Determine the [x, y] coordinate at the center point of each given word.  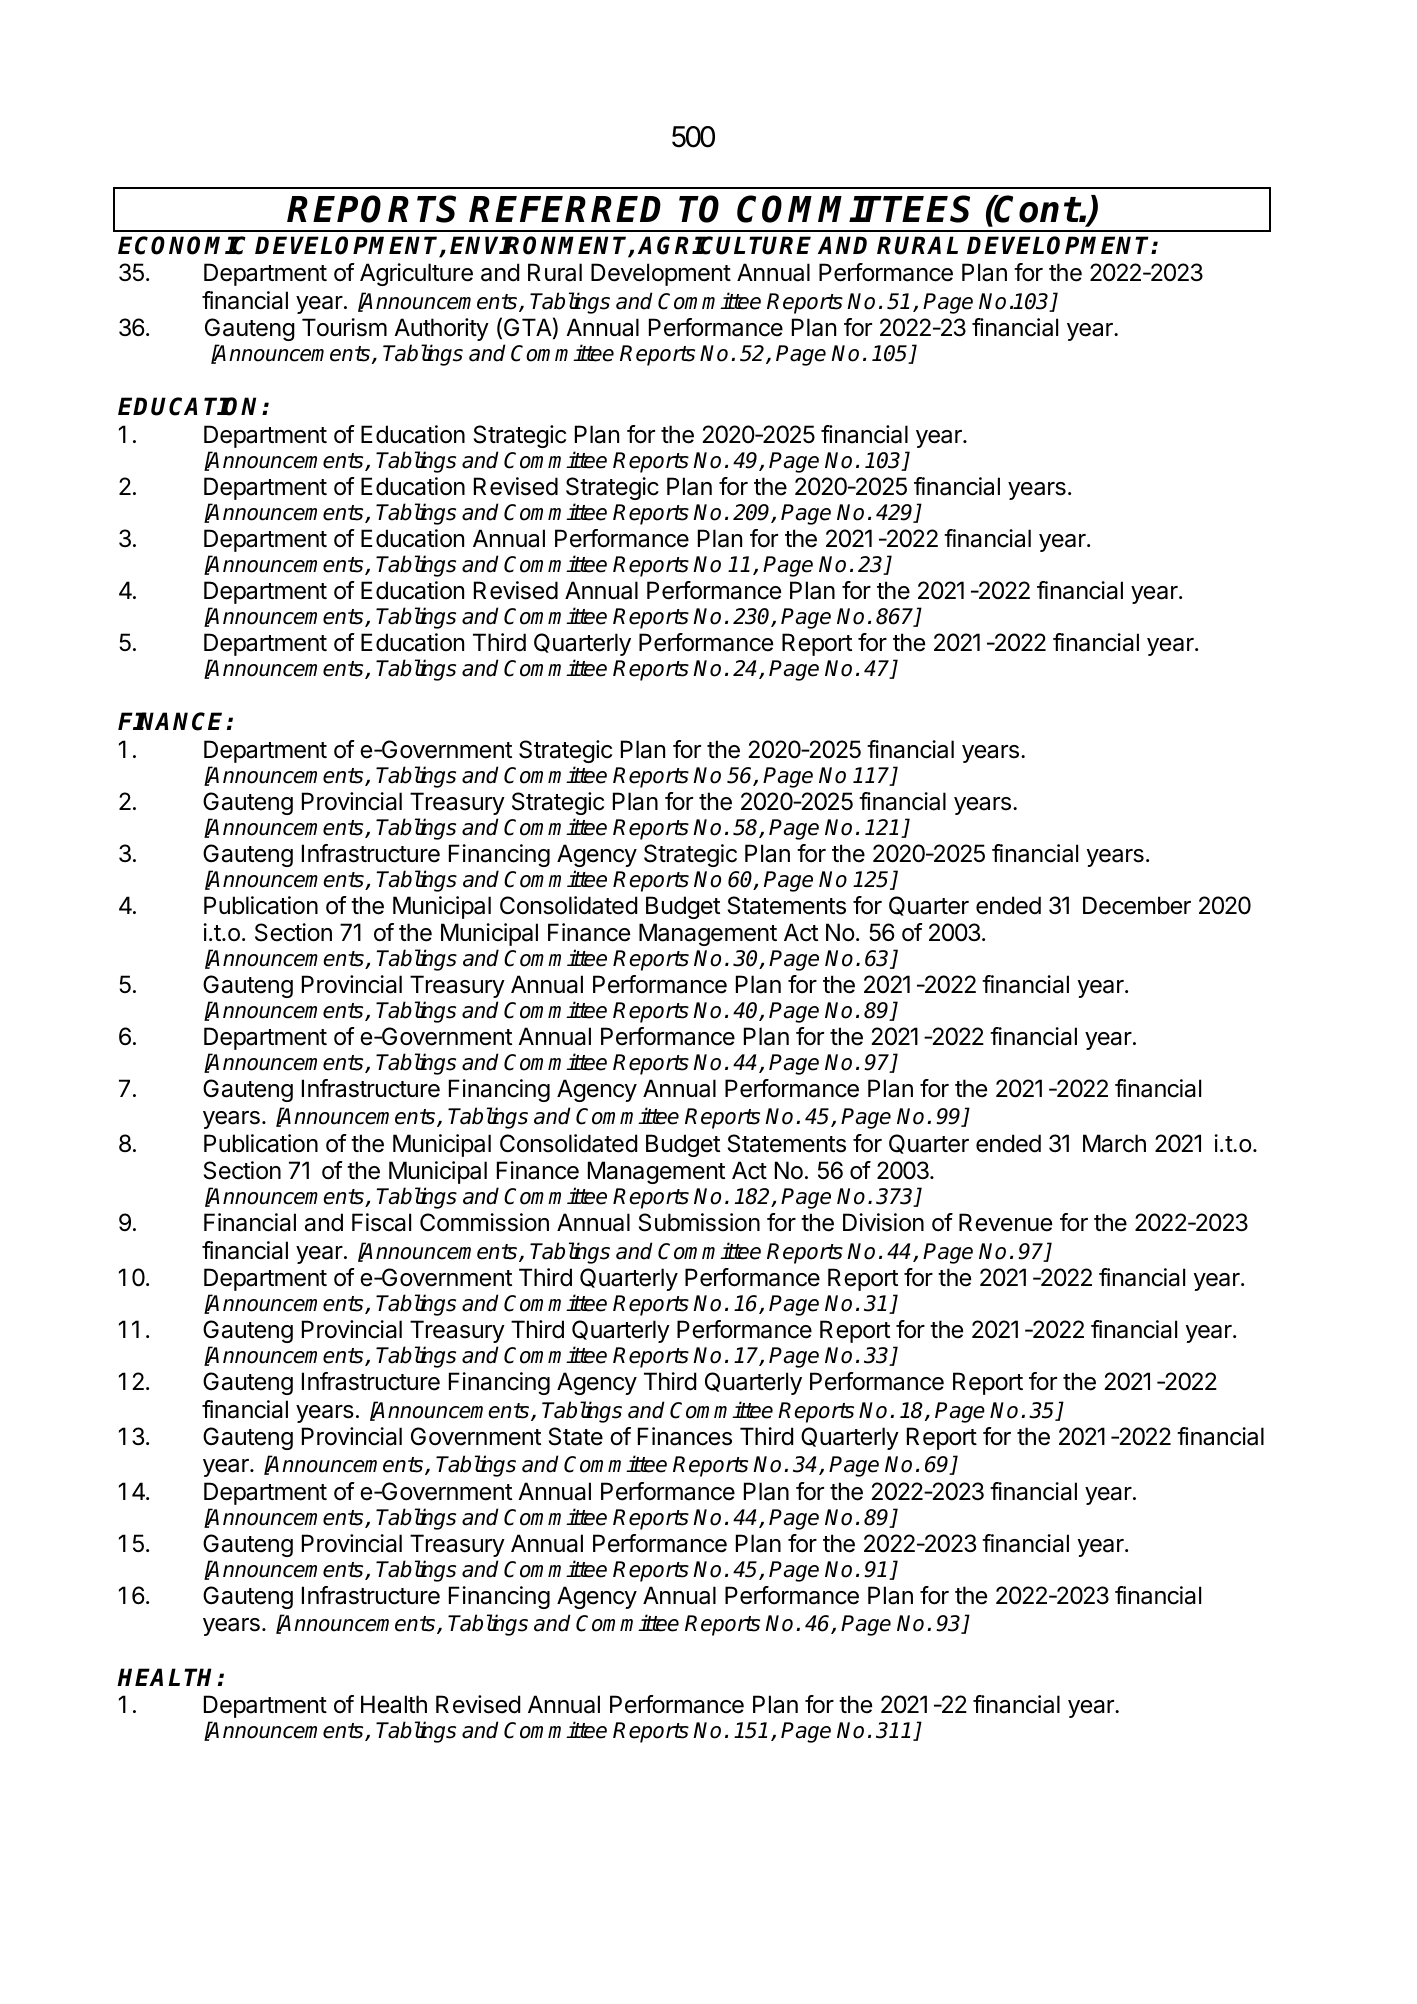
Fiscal [381, 1222]
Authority [441, 329]
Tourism [344, 327]
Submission [699, 1222]
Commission [484, 1222]
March [1114, 1143]
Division [883, 1222]
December [1137, 905]
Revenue [1005, 1222]
